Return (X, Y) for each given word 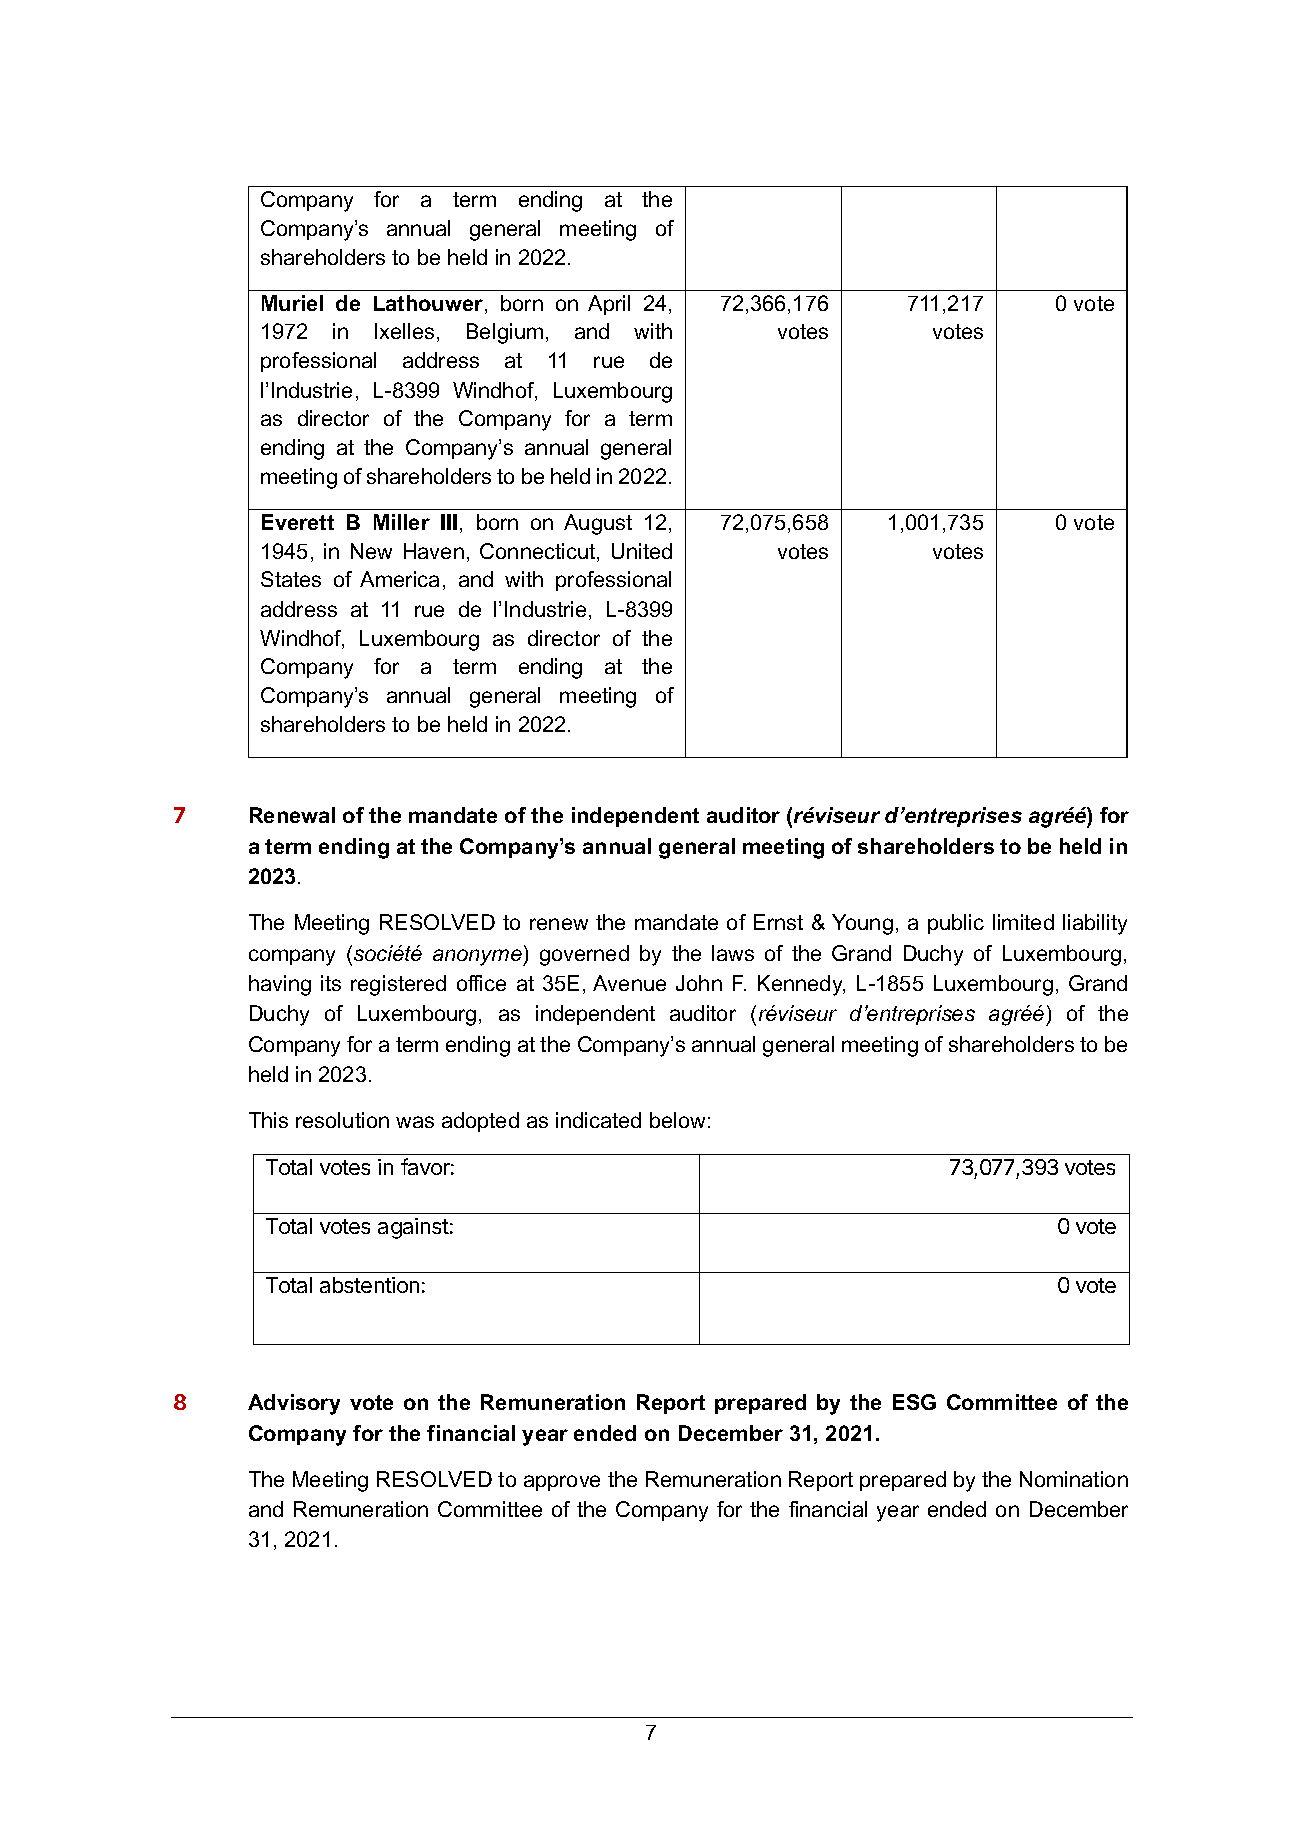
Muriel (292, 303)
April (609, 305)
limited (1023, 922)
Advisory (294, 1404)
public (956, 924)
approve (562, 1483)
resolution (342, 1120)
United (642, 551)
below (677, 1120)
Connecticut (539, 552)
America (399, 579)
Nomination (1074, 1479)
